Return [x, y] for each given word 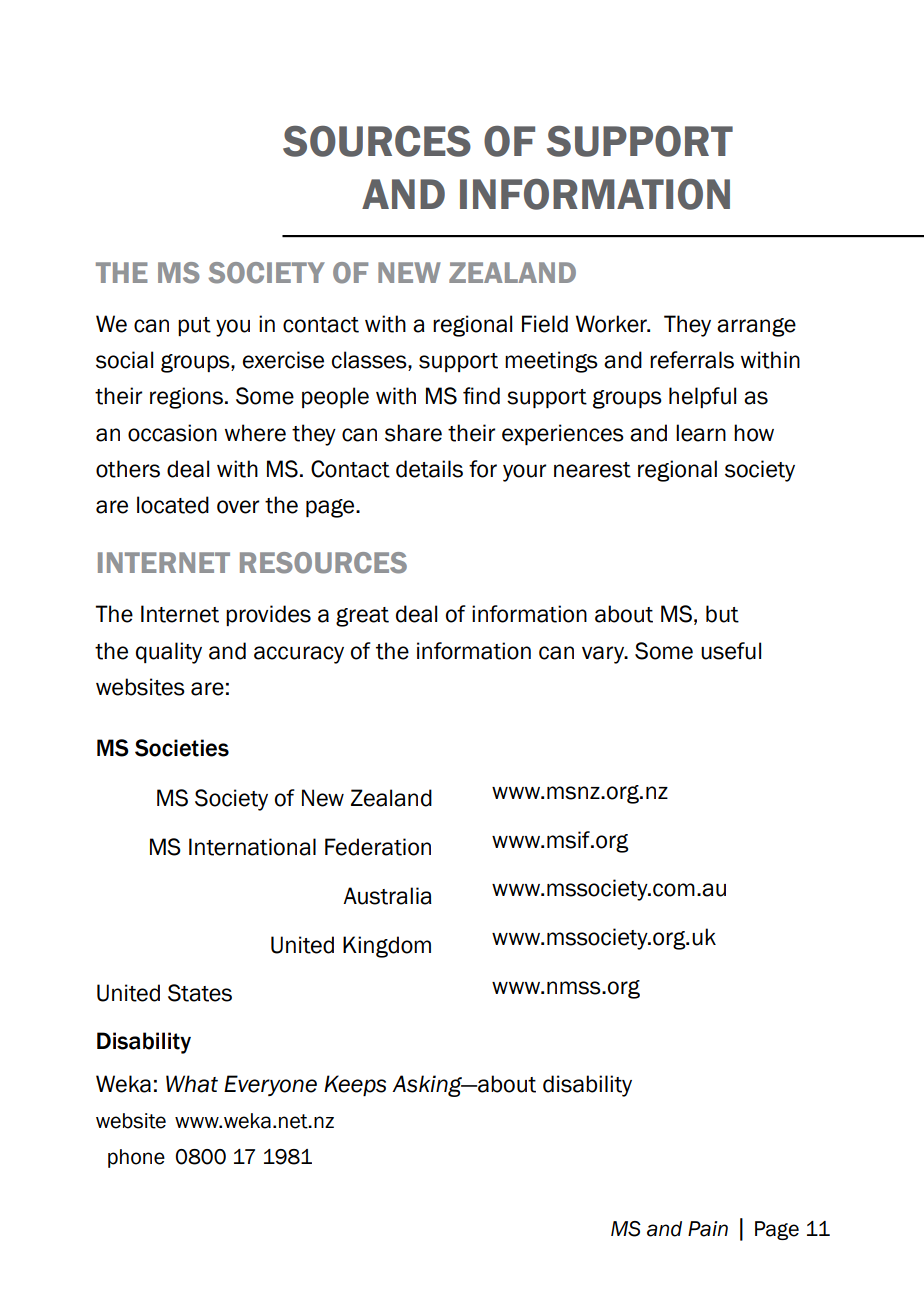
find [481, 396]
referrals [692, 360]
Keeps [355, 1085]
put [194, 326]
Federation [378, 847]
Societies [182, 748]
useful [731, 651]
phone [136, 1158]
